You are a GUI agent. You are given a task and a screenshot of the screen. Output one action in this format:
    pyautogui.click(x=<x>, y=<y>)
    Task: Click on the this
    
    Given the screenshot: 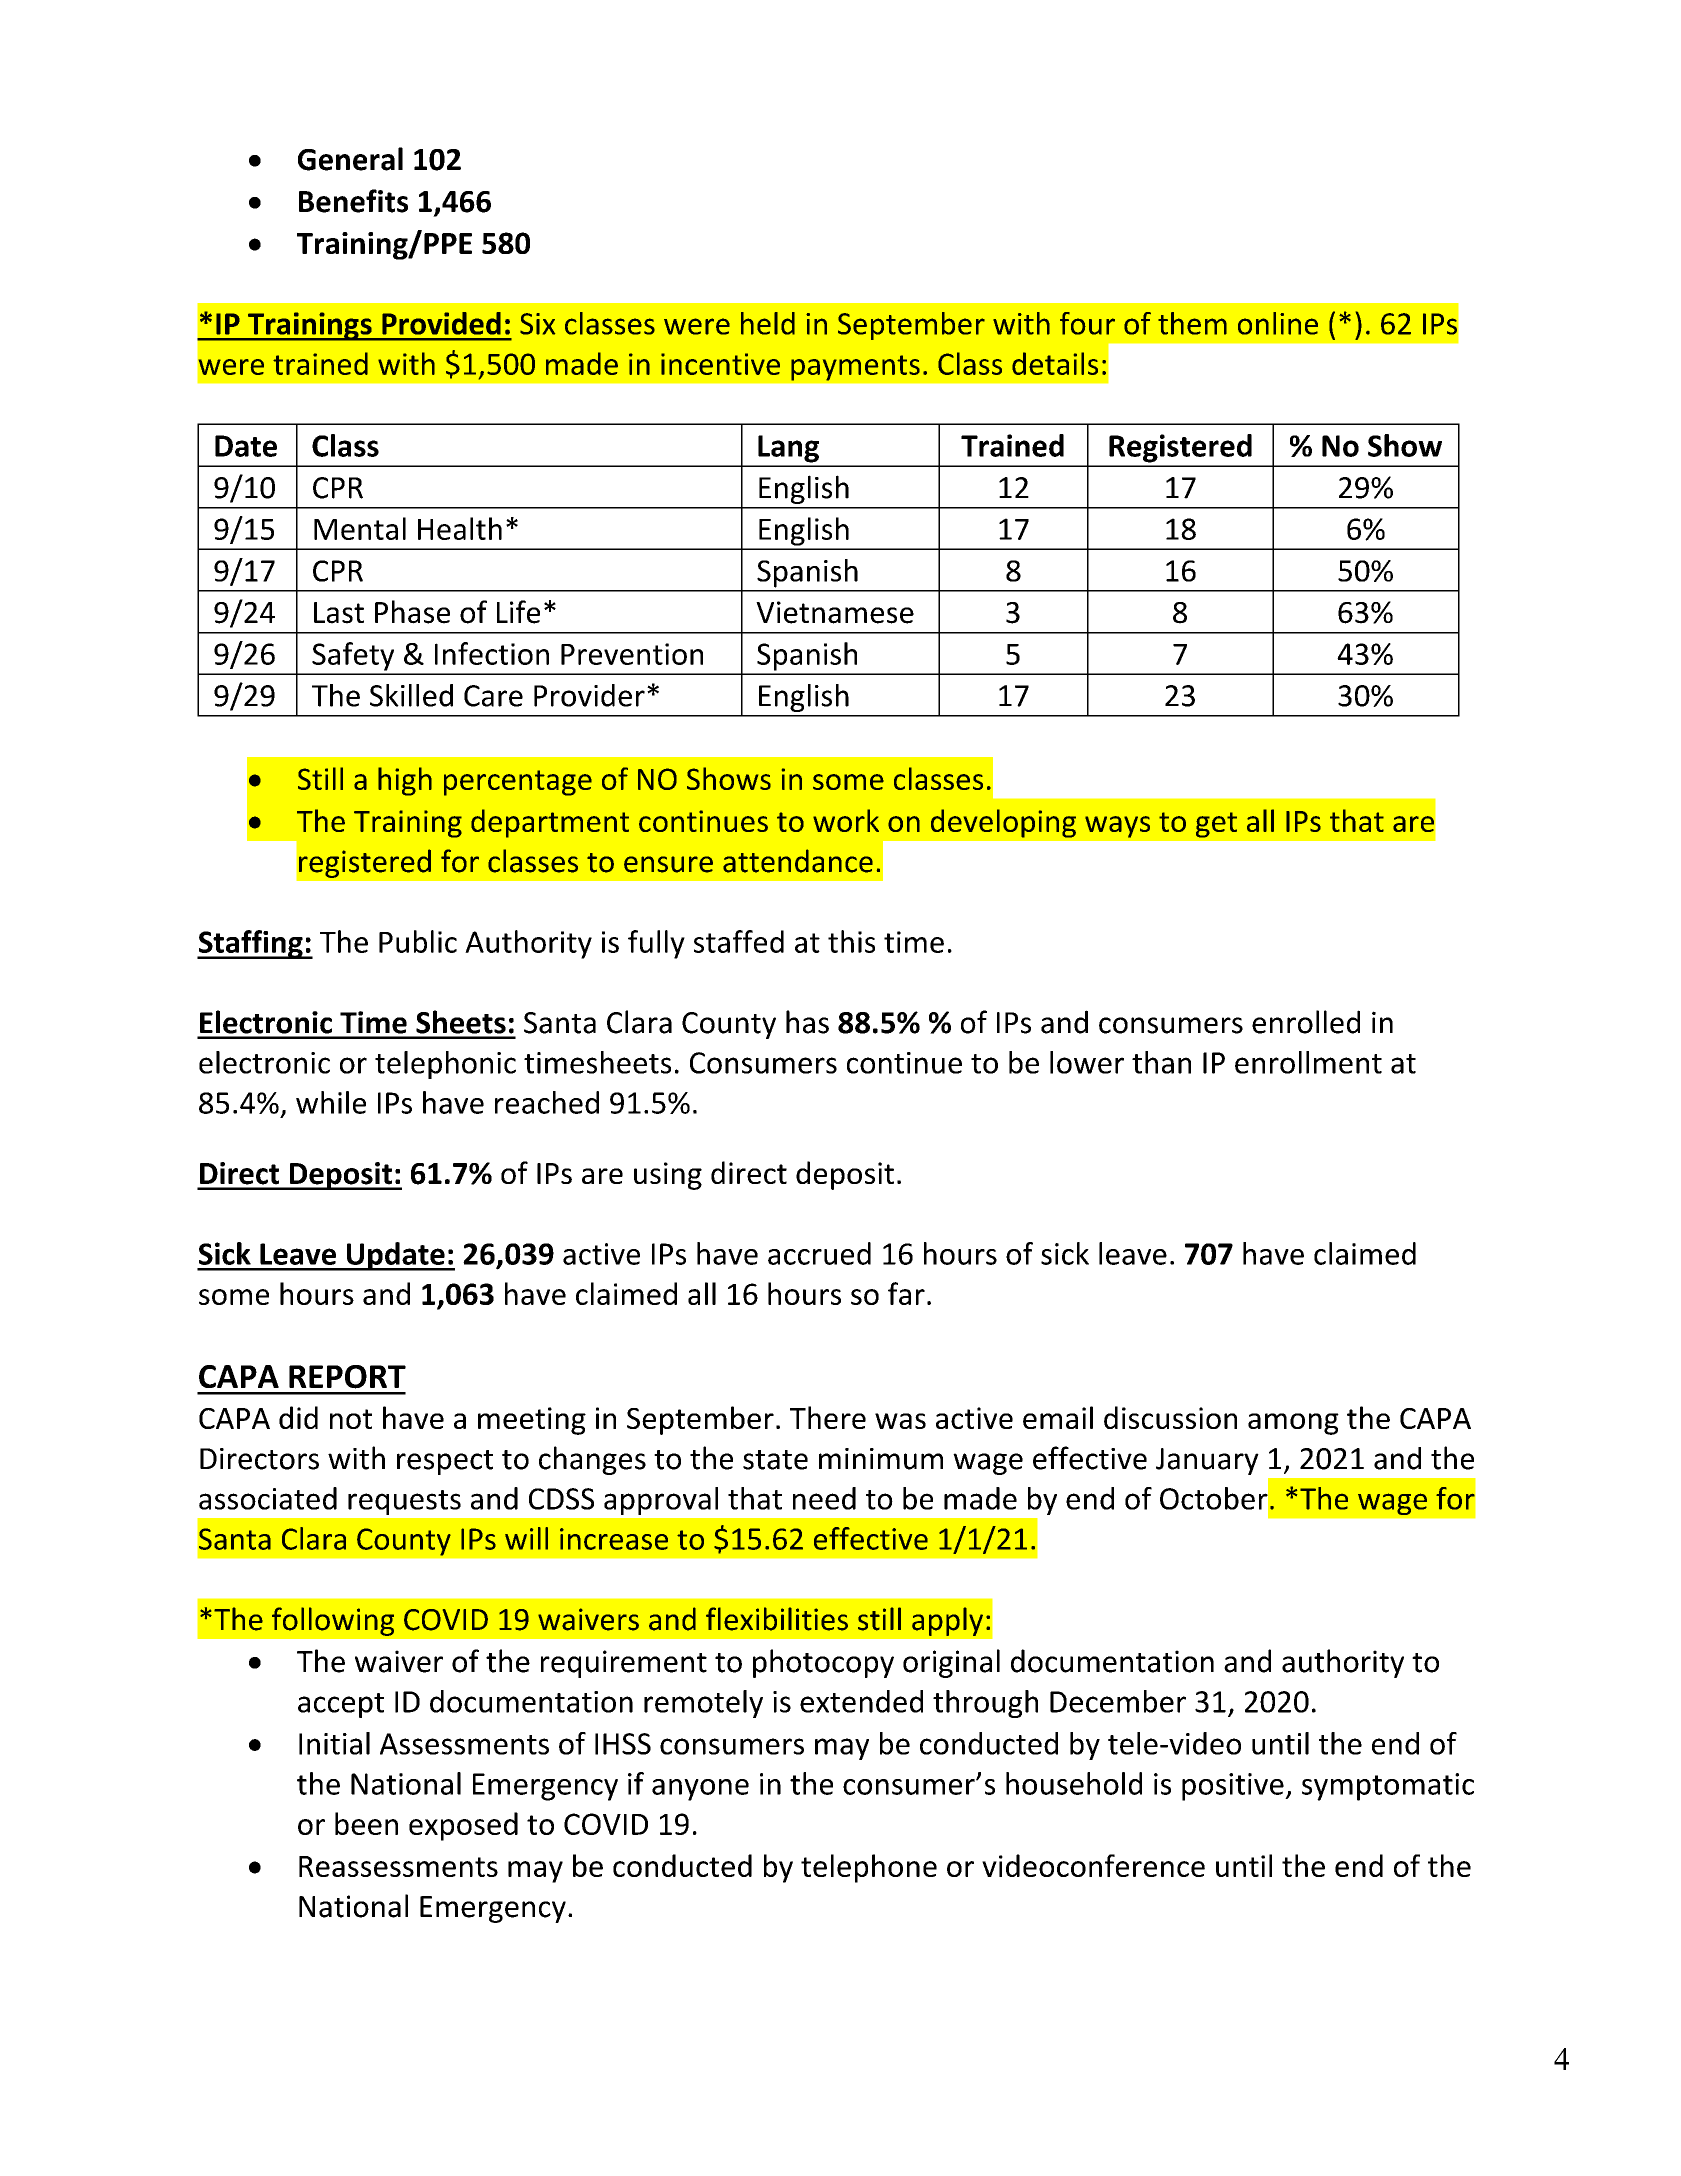 What is the action you would take?
    pyautogui.click(x=851, y=941)
